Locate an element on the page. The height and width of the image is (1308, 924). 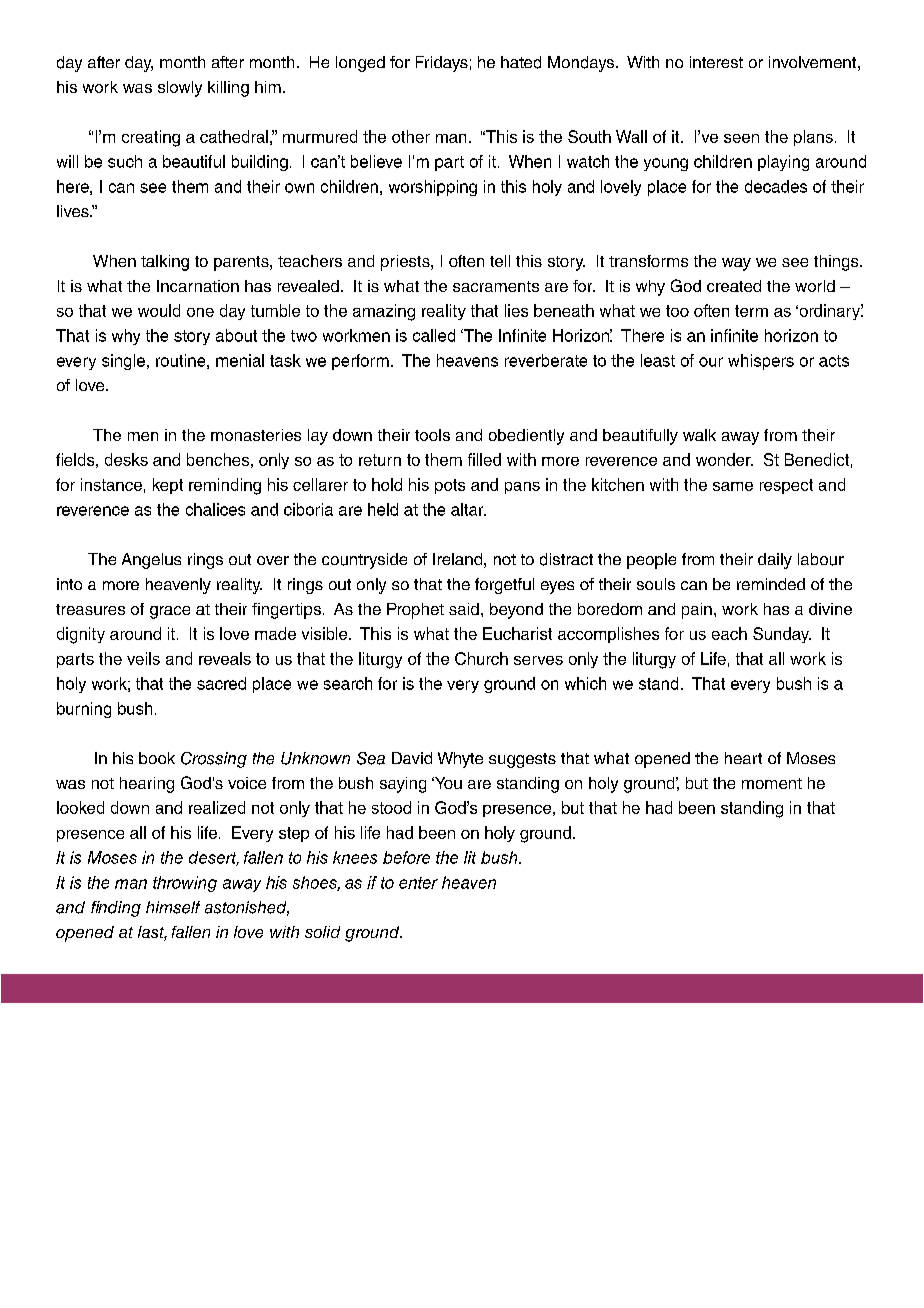
moment is located at coordinates (772, 783).
